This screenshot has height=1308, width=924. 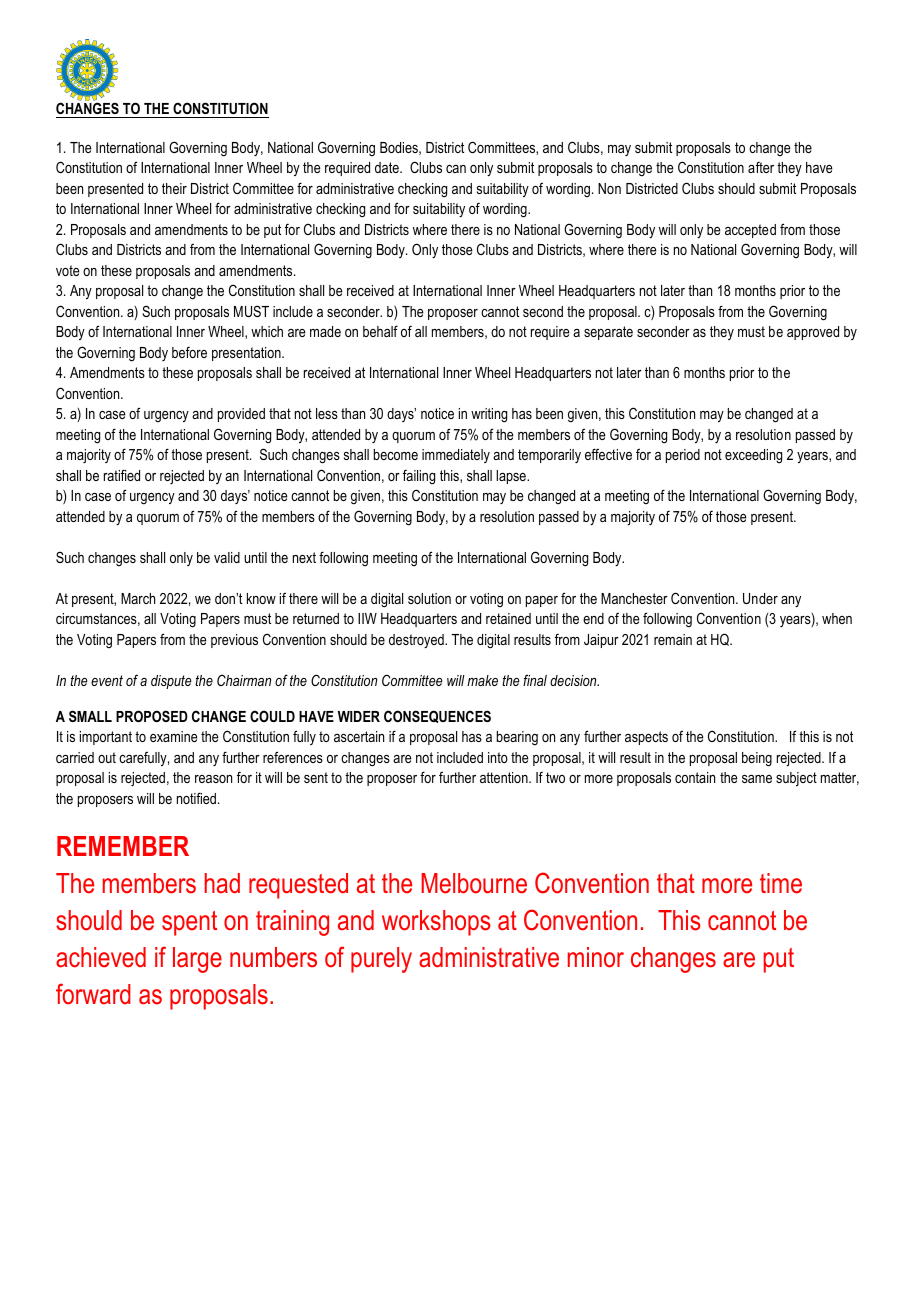 I want to click on Under, so click(x=760, y=598).
